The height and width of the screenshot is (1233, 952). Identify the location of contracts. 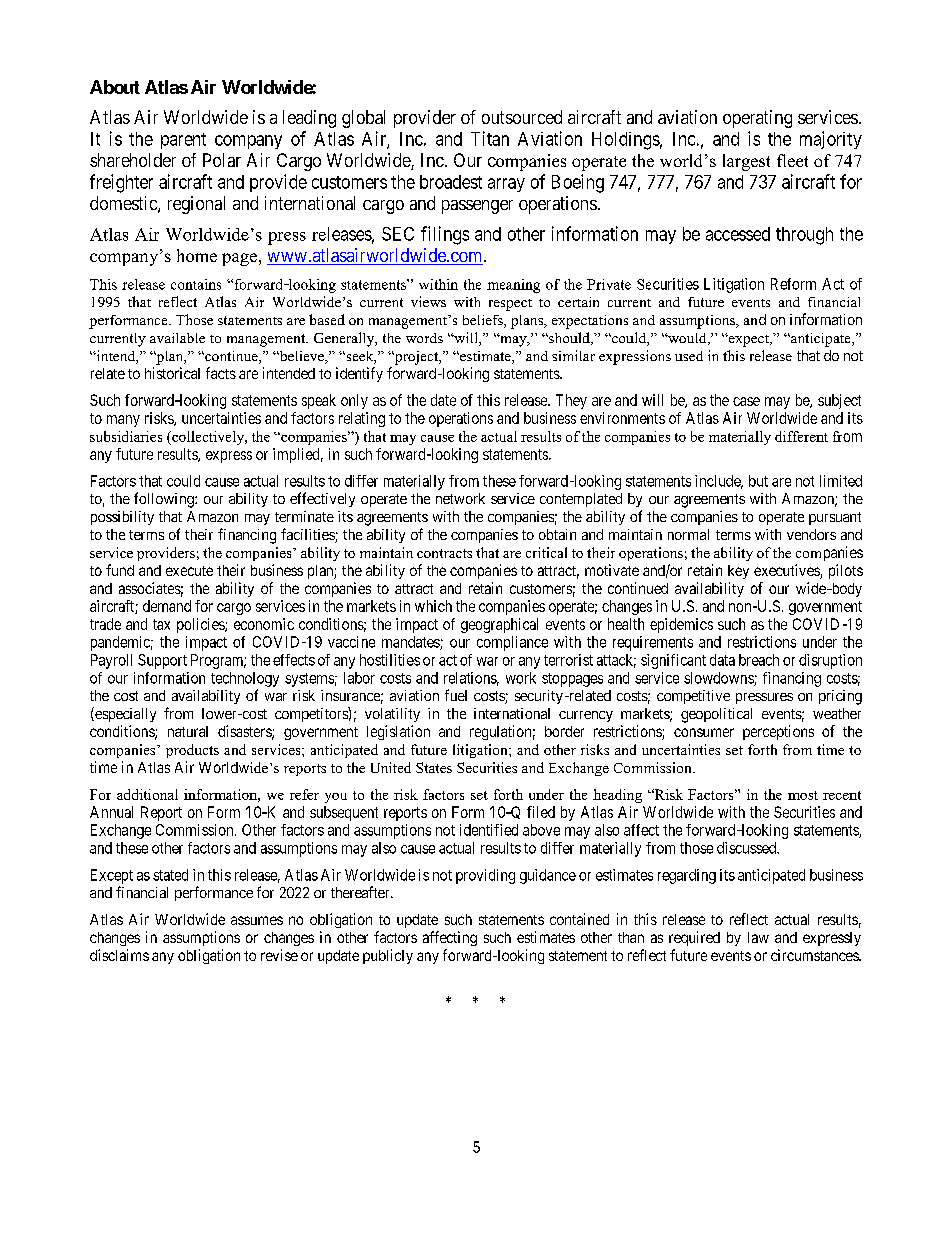
(444, 553).
